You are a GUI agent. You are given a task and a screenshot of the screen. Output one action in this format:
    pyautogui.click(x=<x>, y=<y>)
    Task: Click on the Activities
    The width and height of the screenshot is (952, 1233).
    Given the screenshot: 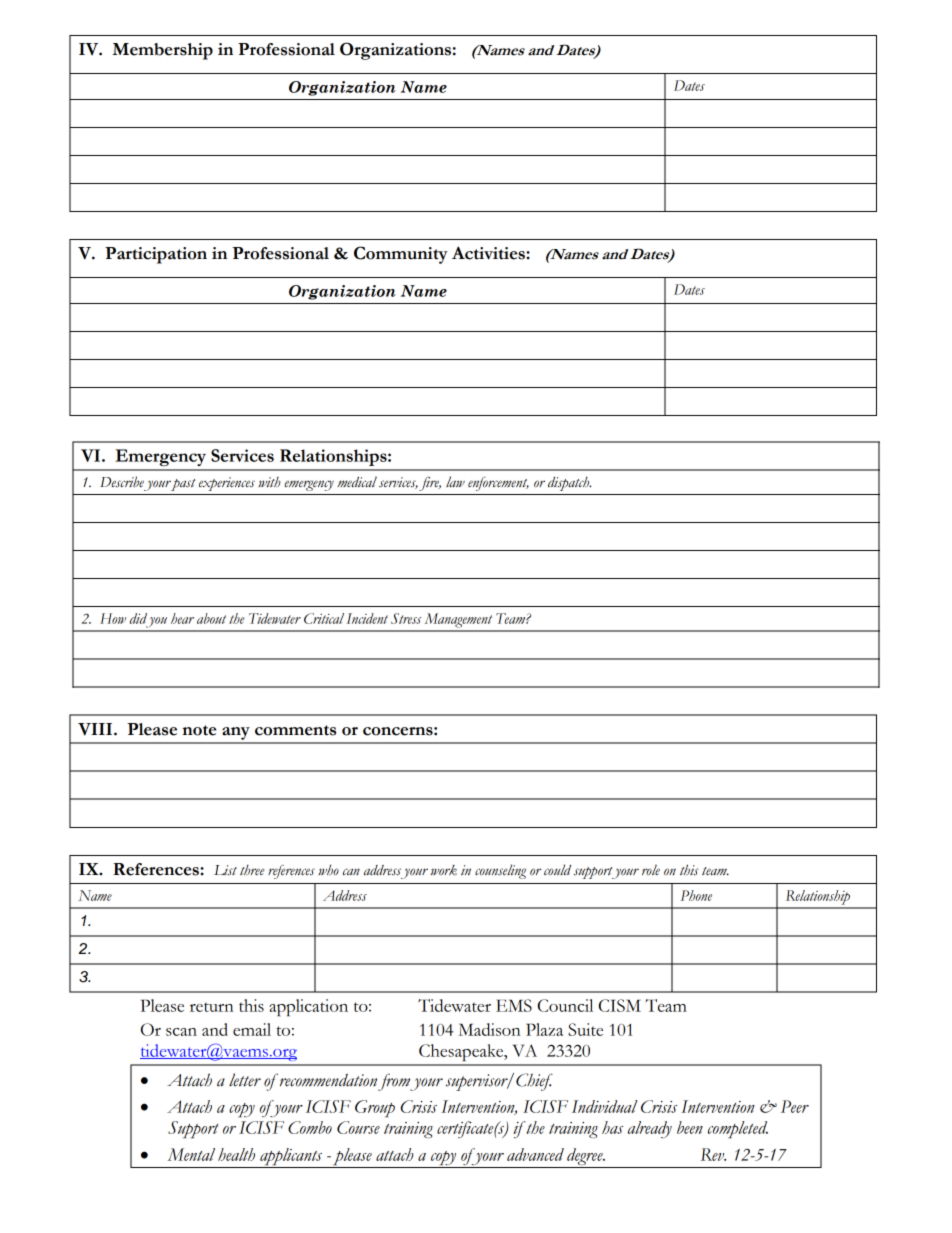 What is the action you would take?
    pyautogui.click(x=489, y=253)
